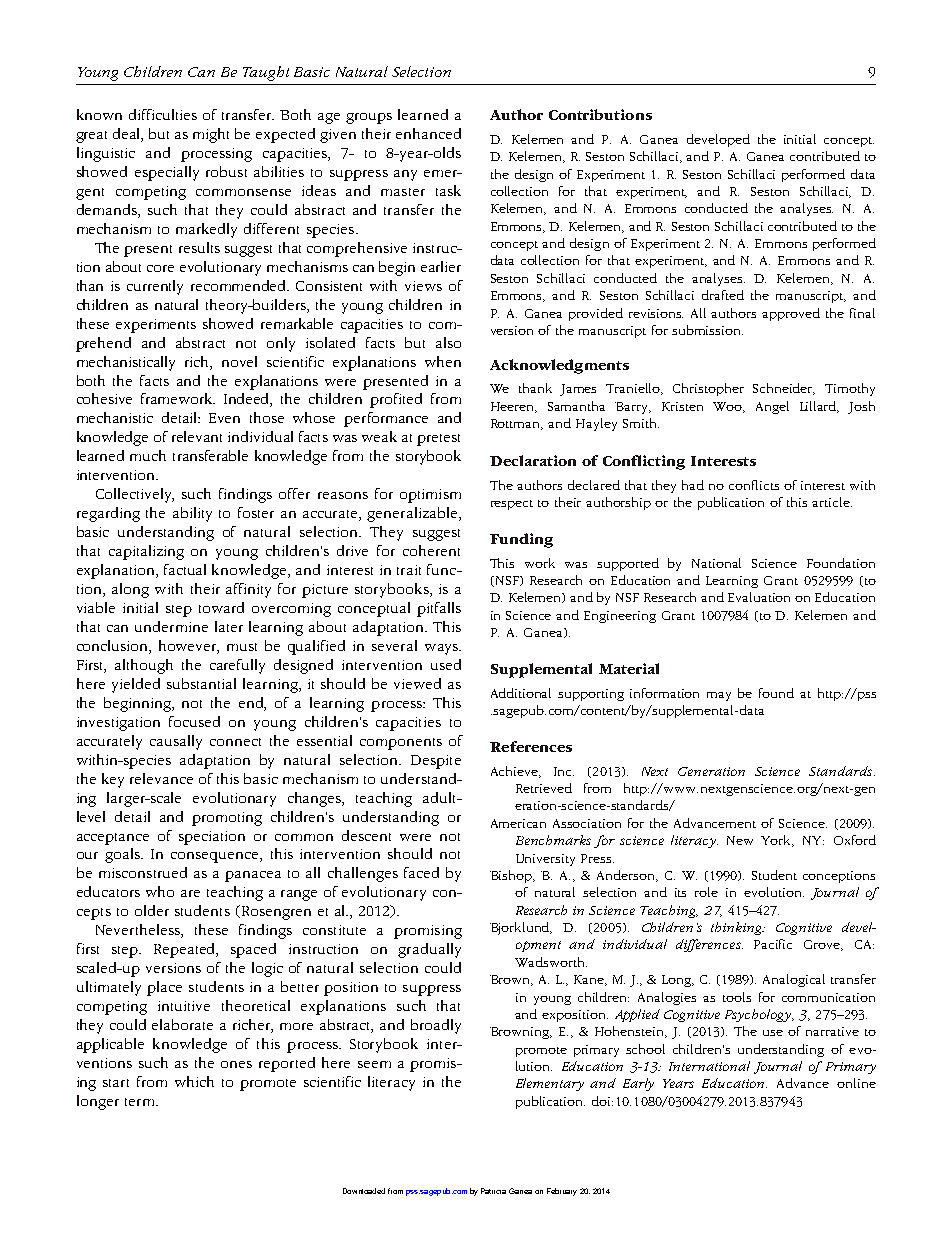 The height and width of the screenshot is (1237, 952). What do you see at coordinates (723, 295) in the screenshot?
I see `drafted` at bounding box center [723, 295].
